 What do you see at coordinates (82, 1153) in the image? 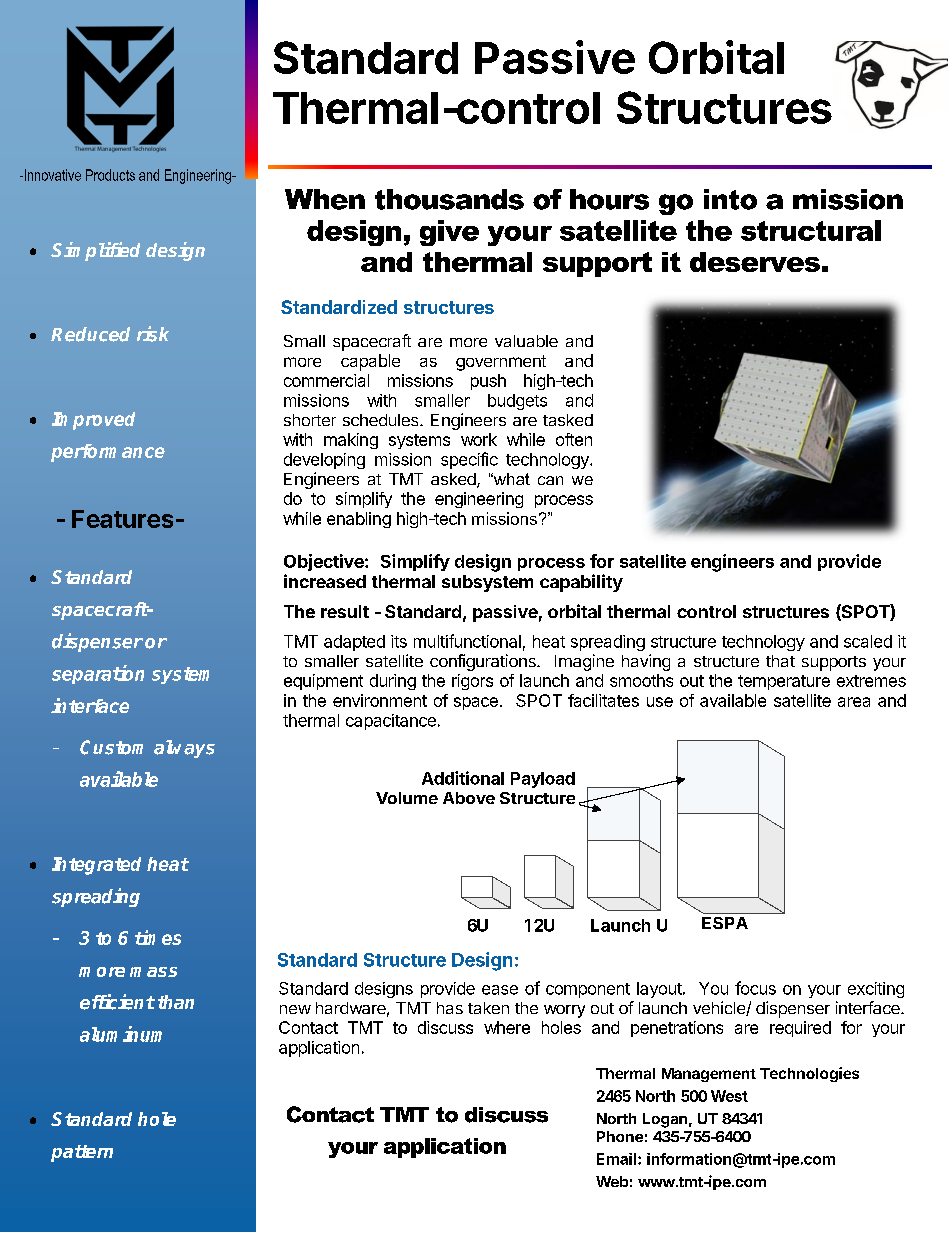
I see `pattern` at bounding box center [82, 1153].
